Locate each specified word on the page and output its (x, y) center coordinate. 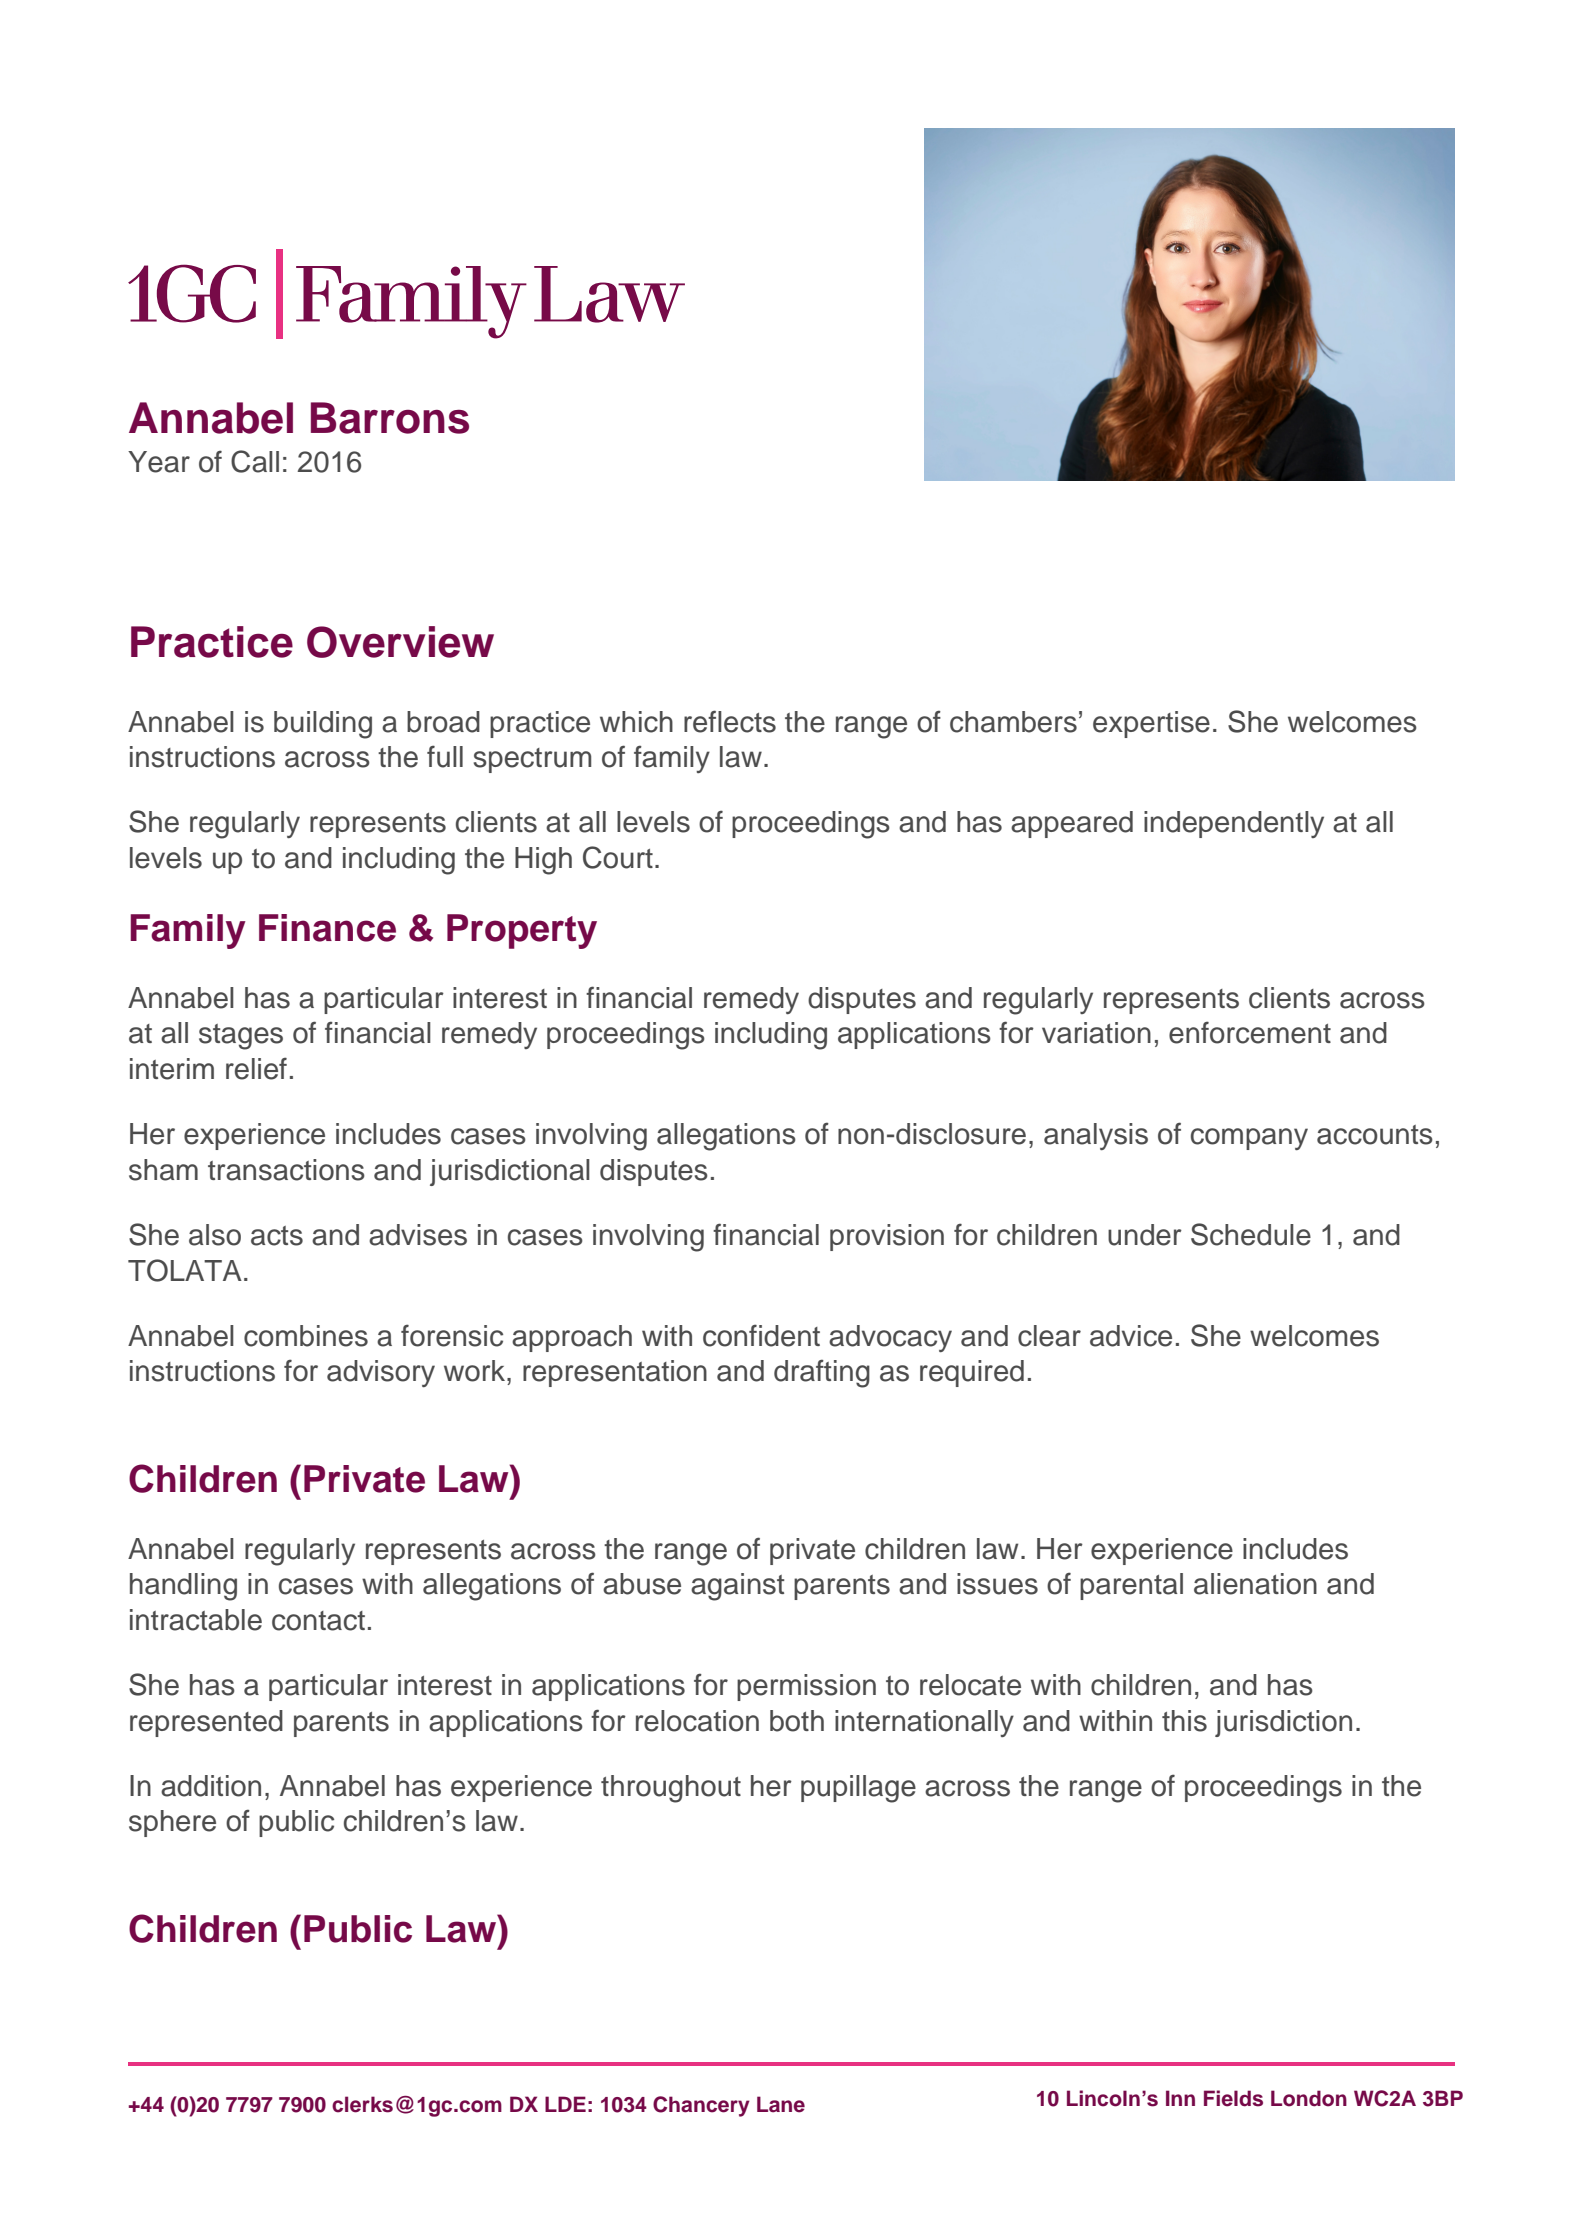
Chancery (701, 2106)
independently (1234, 824)
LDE (565, 2104)
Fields (1233, 2098)
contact (318, 1621)
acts (277, 1236)
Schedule (1251, 1234)
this (1184, 1721)
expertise (1151, 724)
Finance (327, 928)
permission (806, 1687)
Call (255, 461)
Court (618, 857)
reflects (730, 721)
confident (761, 1335)
